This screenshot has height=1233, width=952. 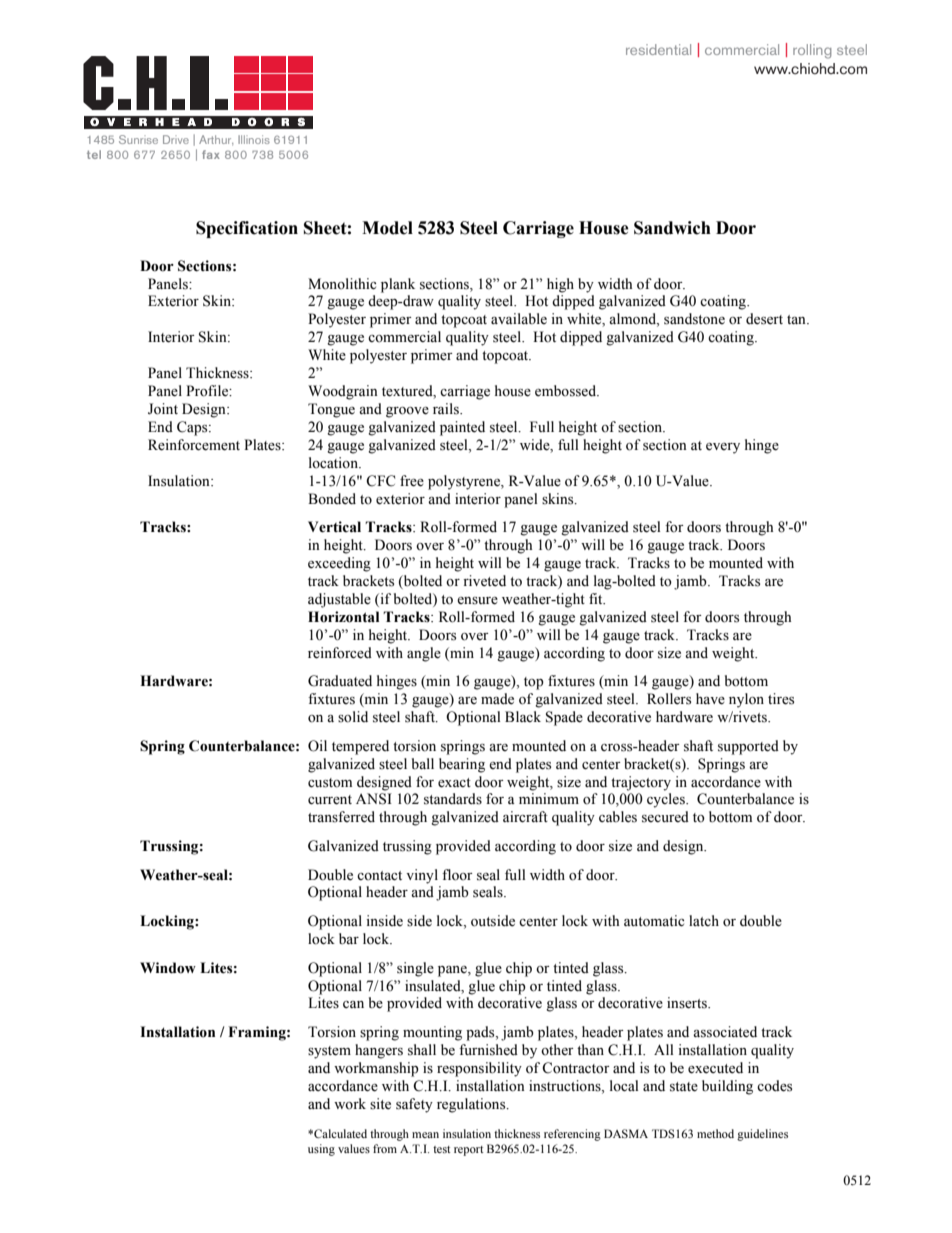 I want to click on reinforced, so click(x=340, y=653).
